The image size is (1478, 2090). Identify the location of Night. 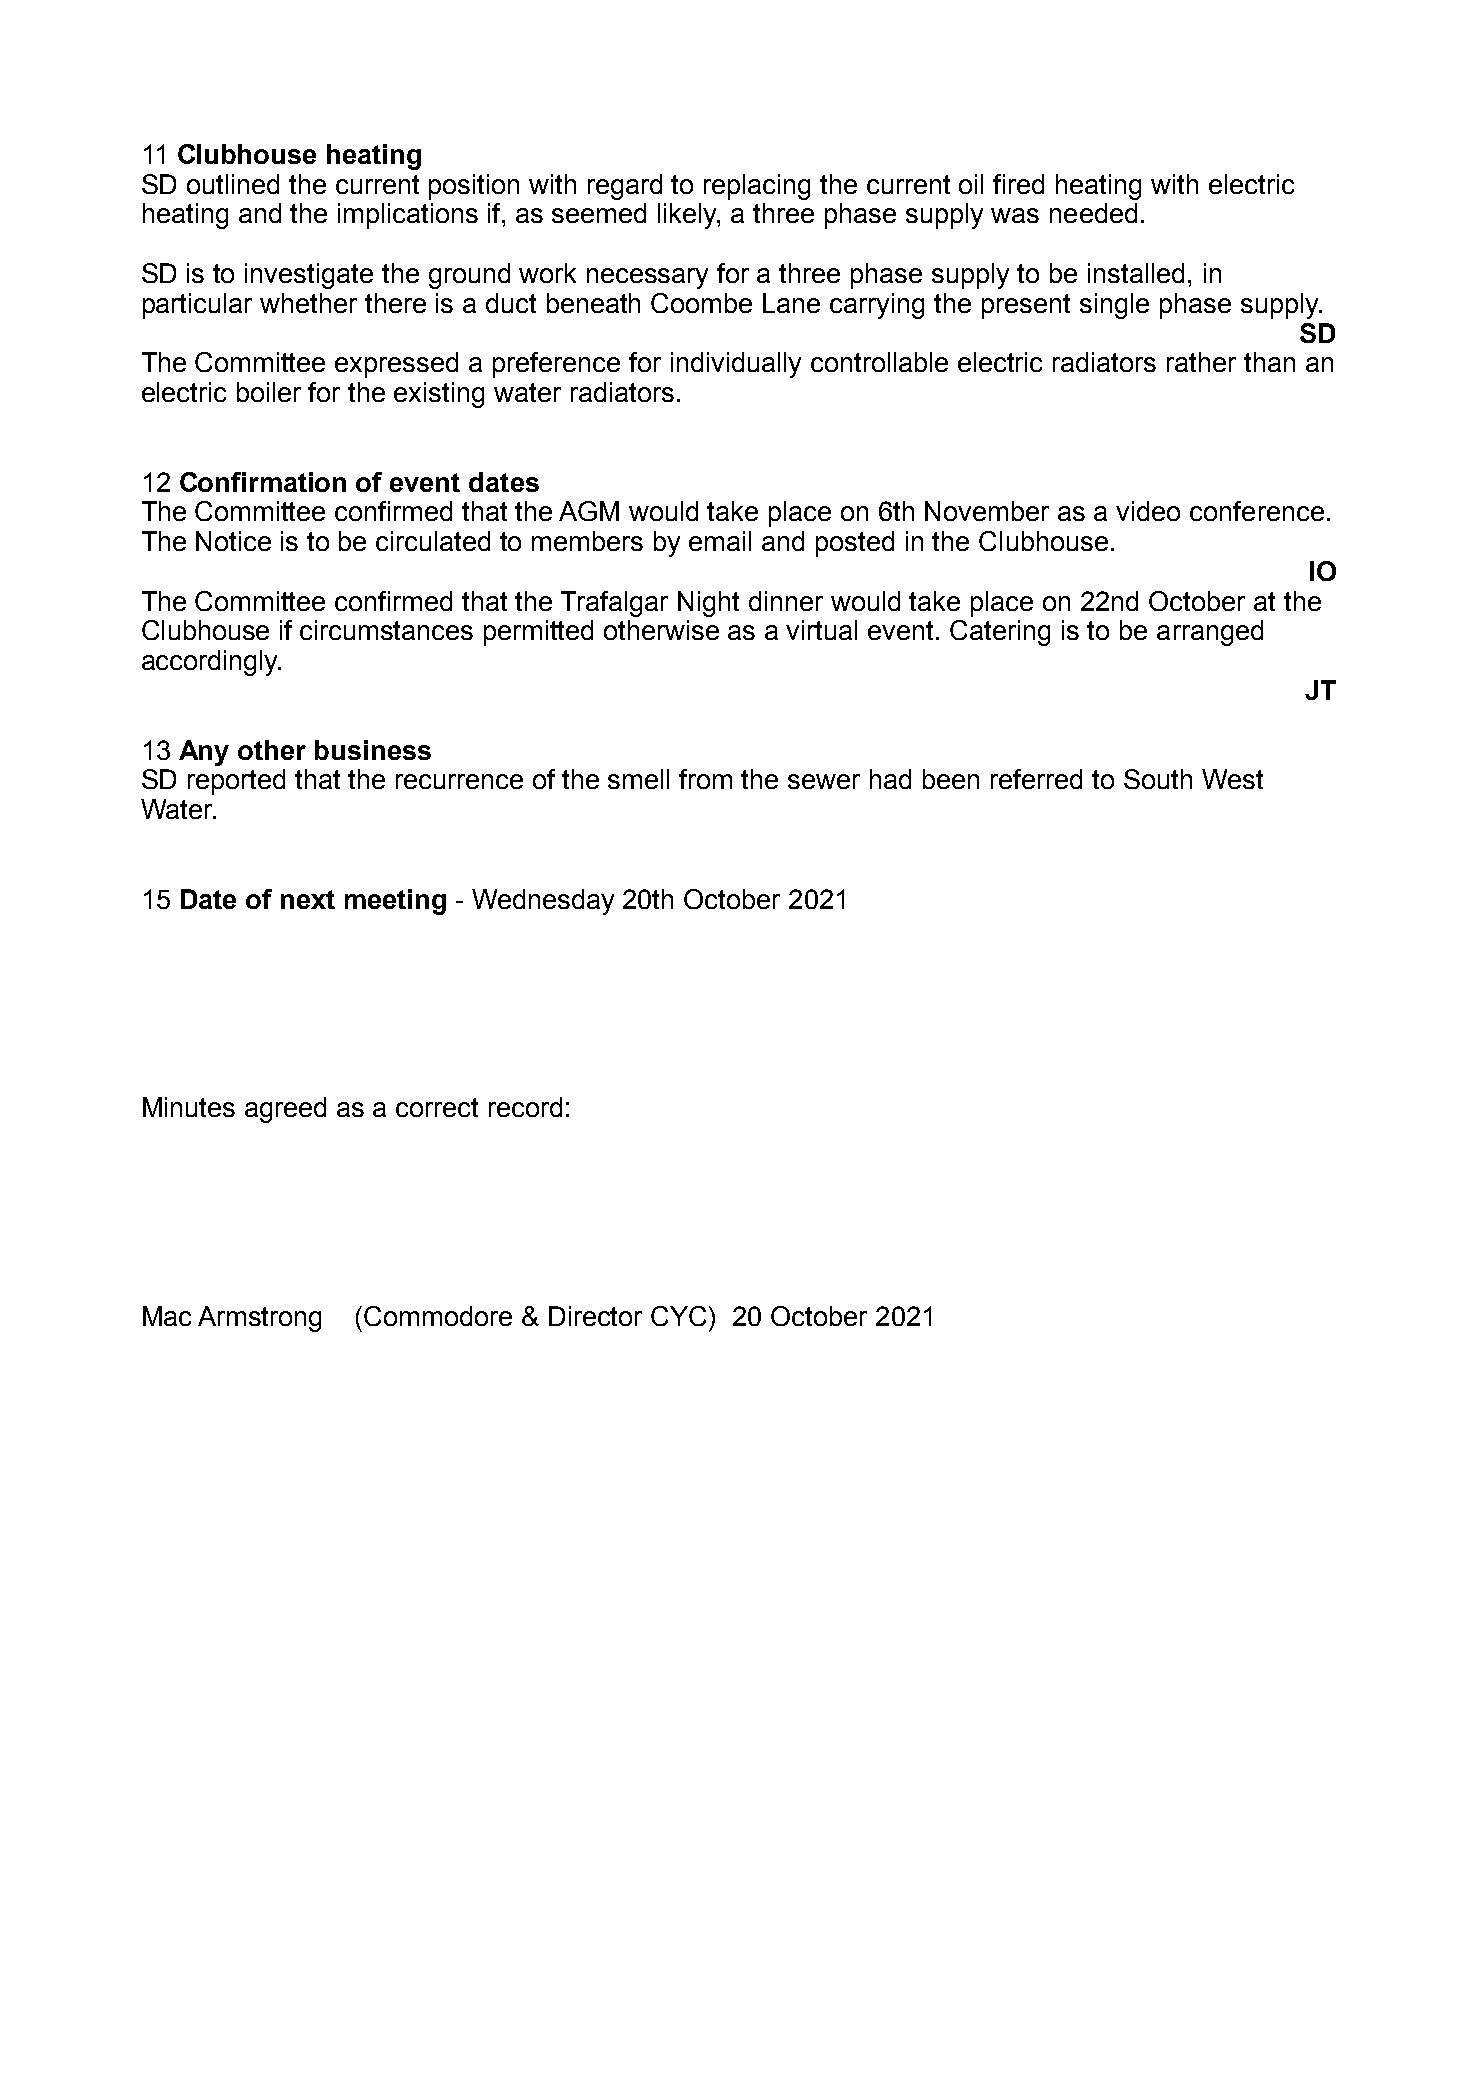
(708, 604).
